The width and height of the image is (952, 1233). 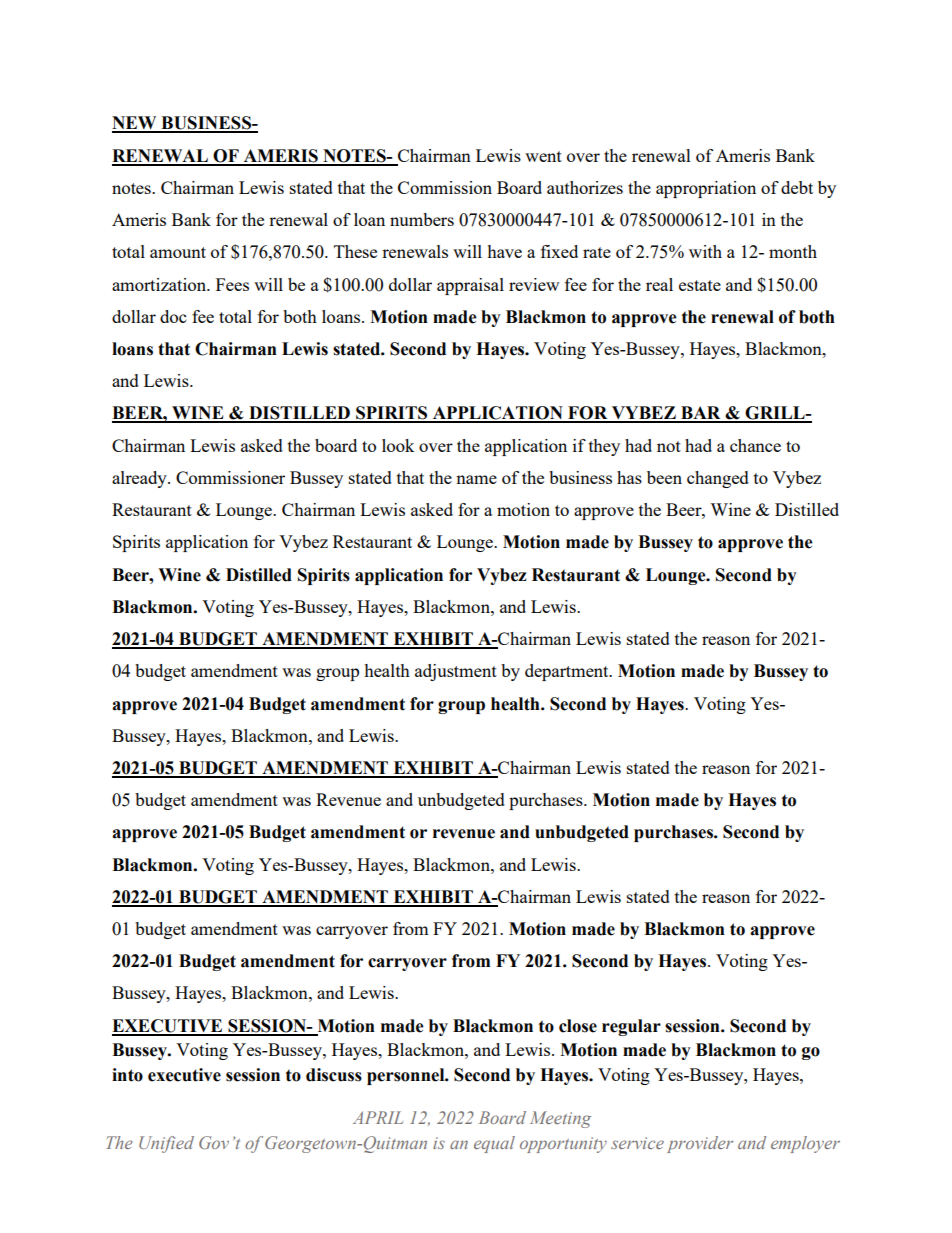 I want to click on regular, so click(x=631, y=1027).
